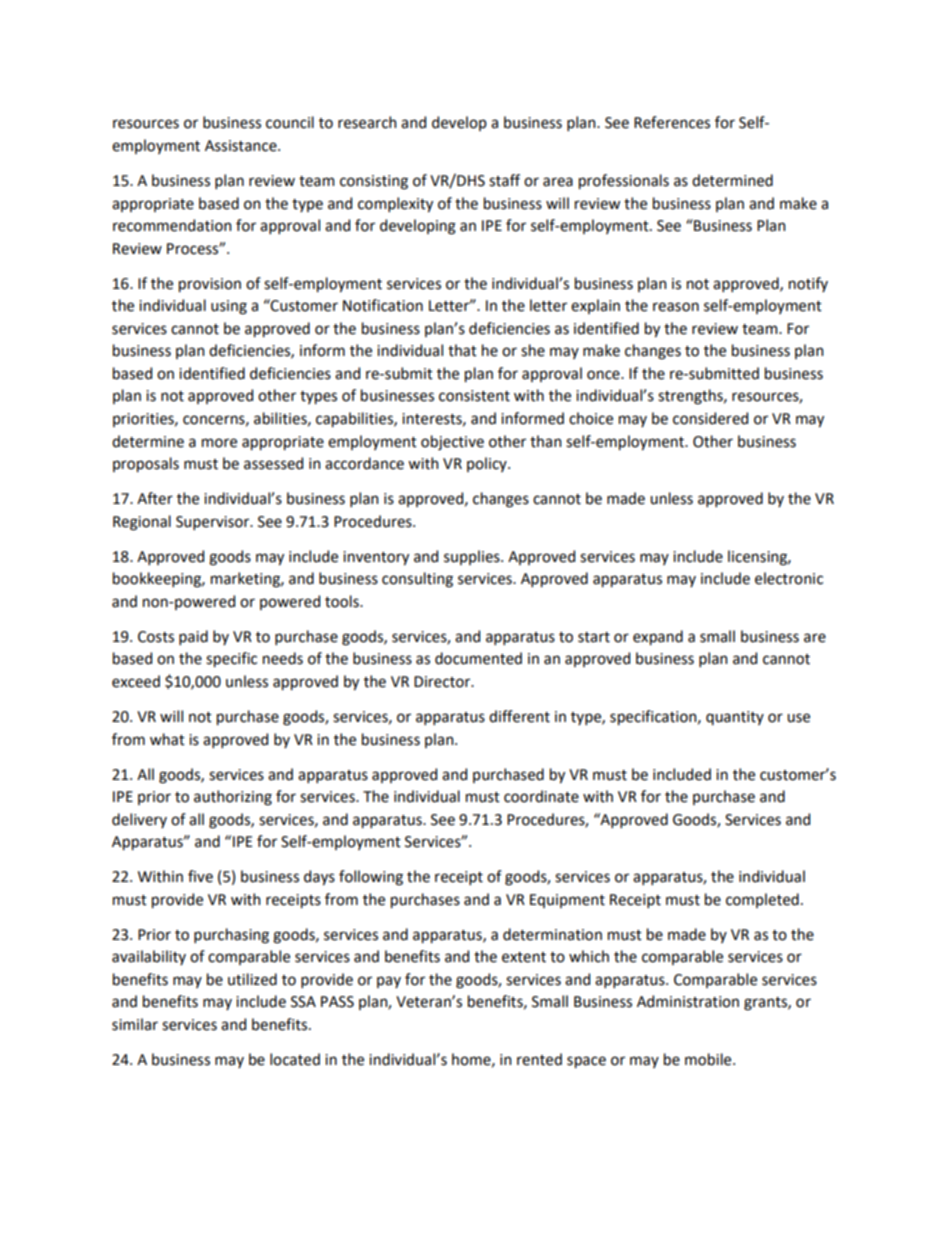  I want to click on quantity, so click(735, 718).
